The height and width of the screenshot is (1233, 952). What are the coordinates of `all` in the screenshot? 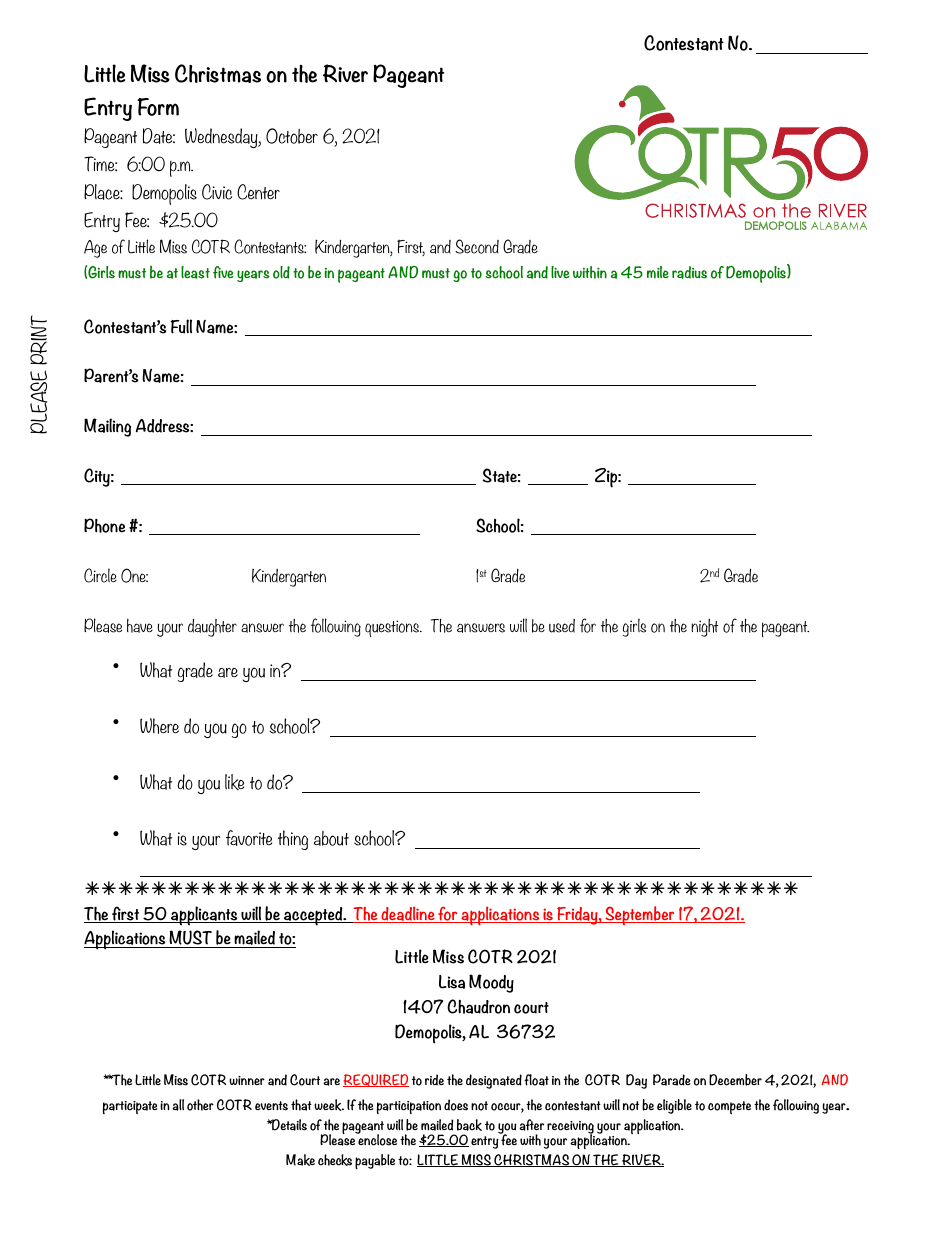 It's located at (178, 1105).
